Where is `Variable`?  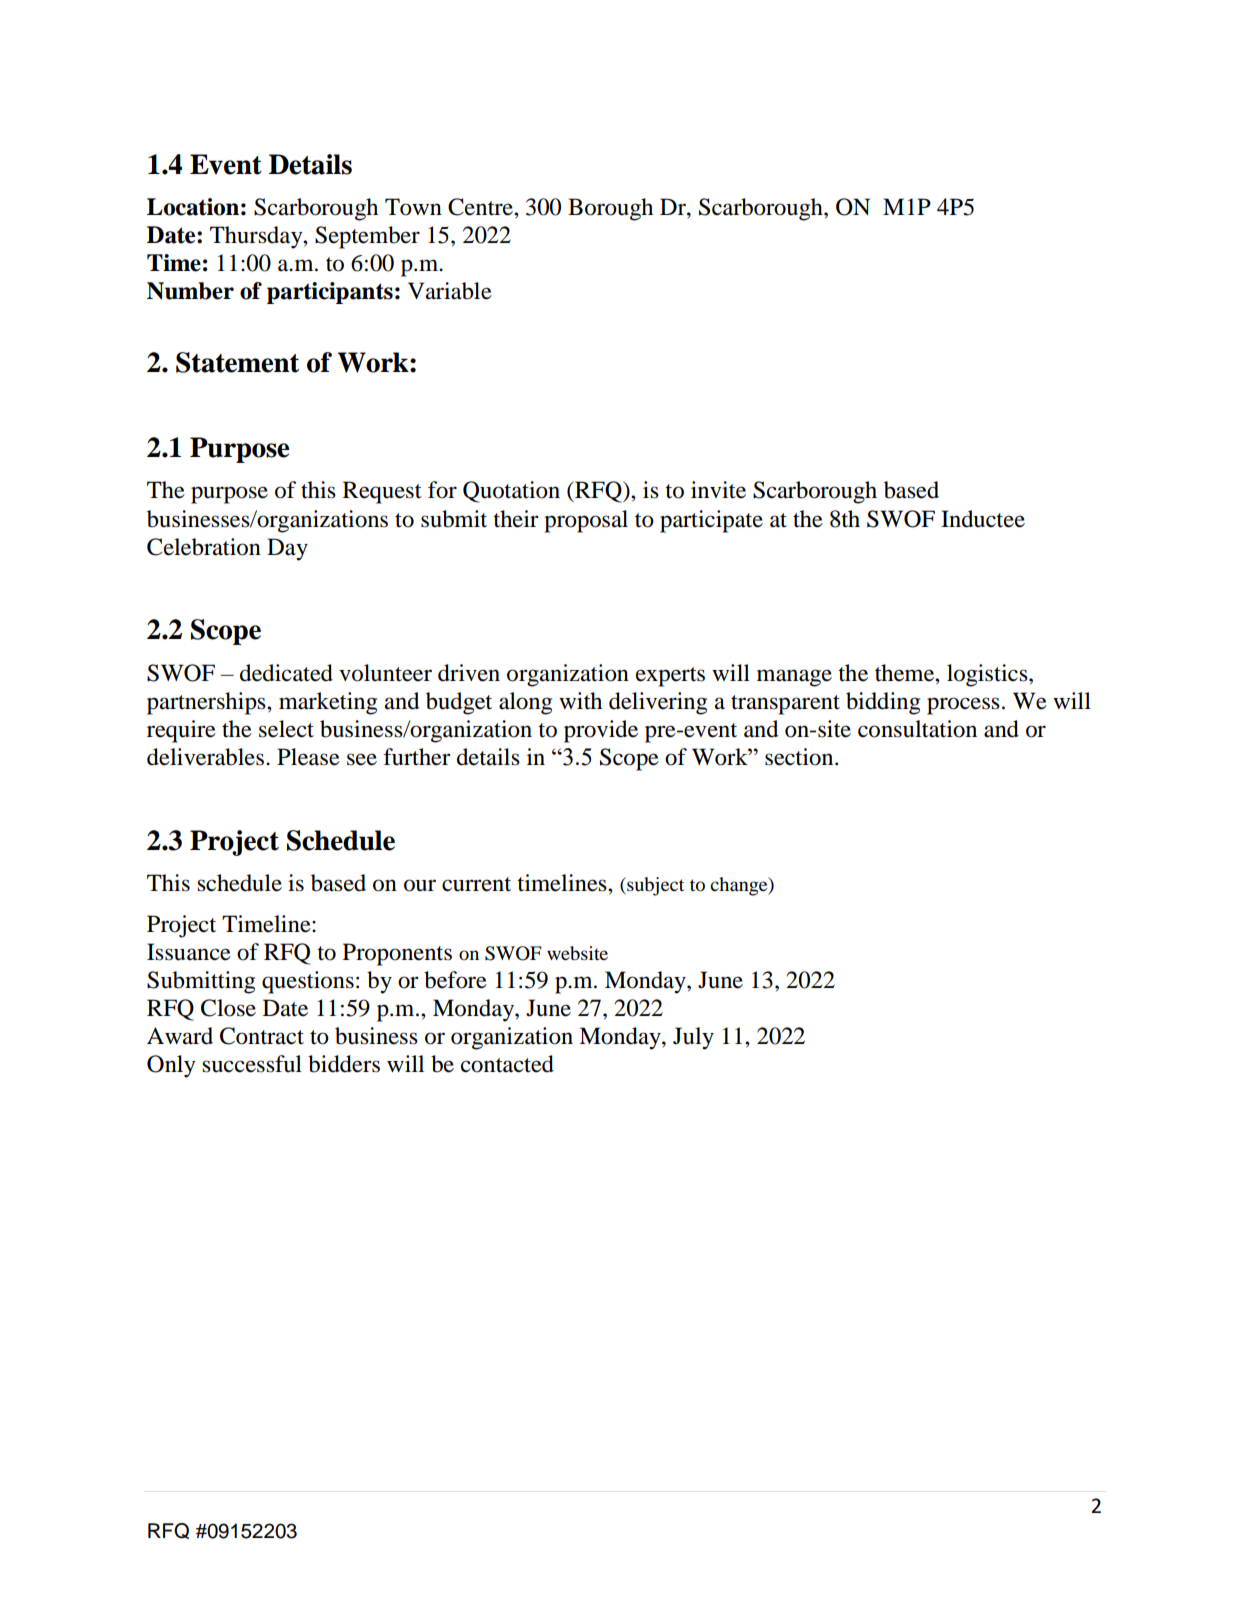 Variable is located at coordinates (450, 291).
